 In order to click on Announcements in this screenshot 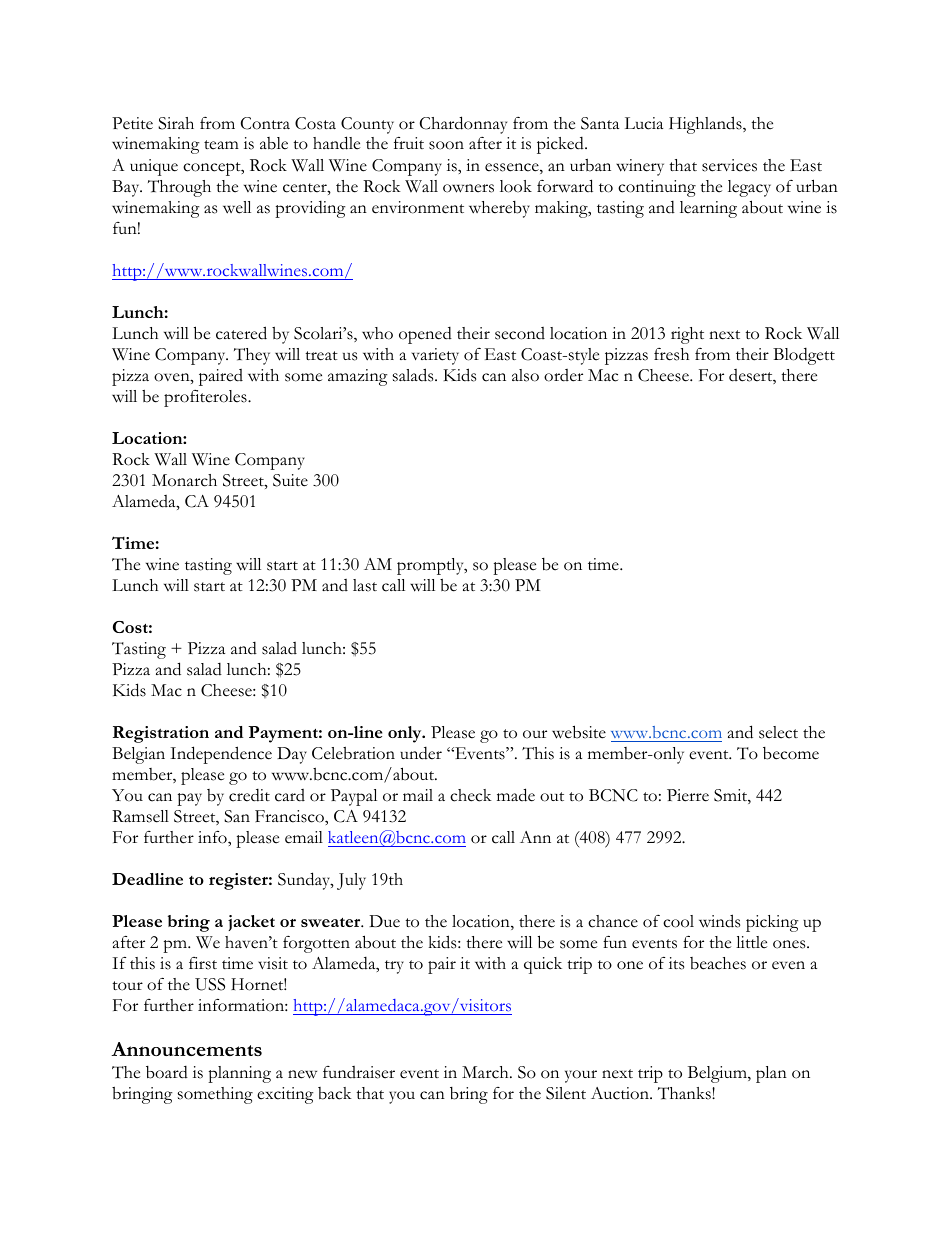, I will do `click(186, 1049)`.
